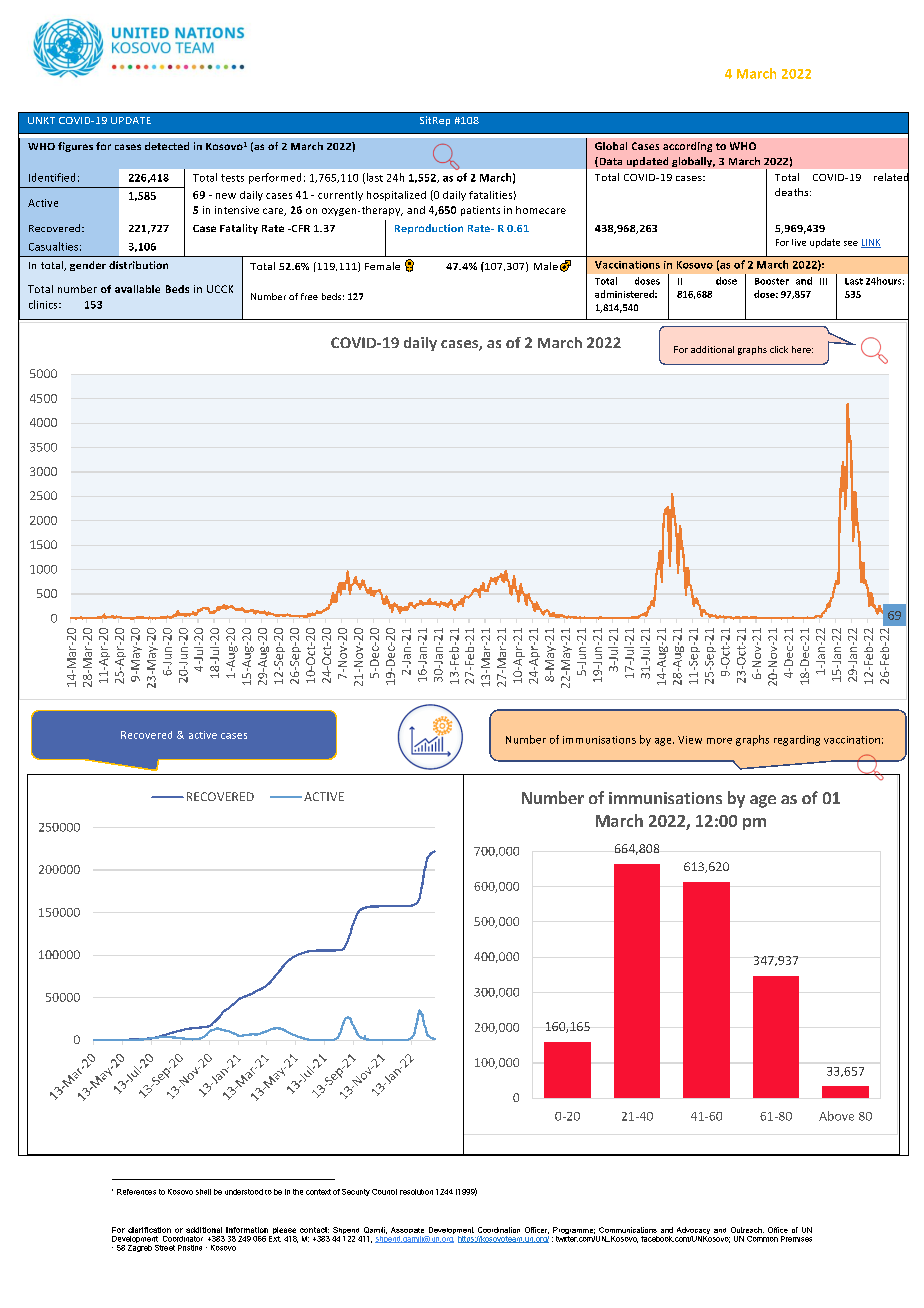 The height and width of the screenshot is (1308, 924). What do you see at coordinates (719, 741) in the screenshot?
I see `more` at bounding box center [719, 741].
